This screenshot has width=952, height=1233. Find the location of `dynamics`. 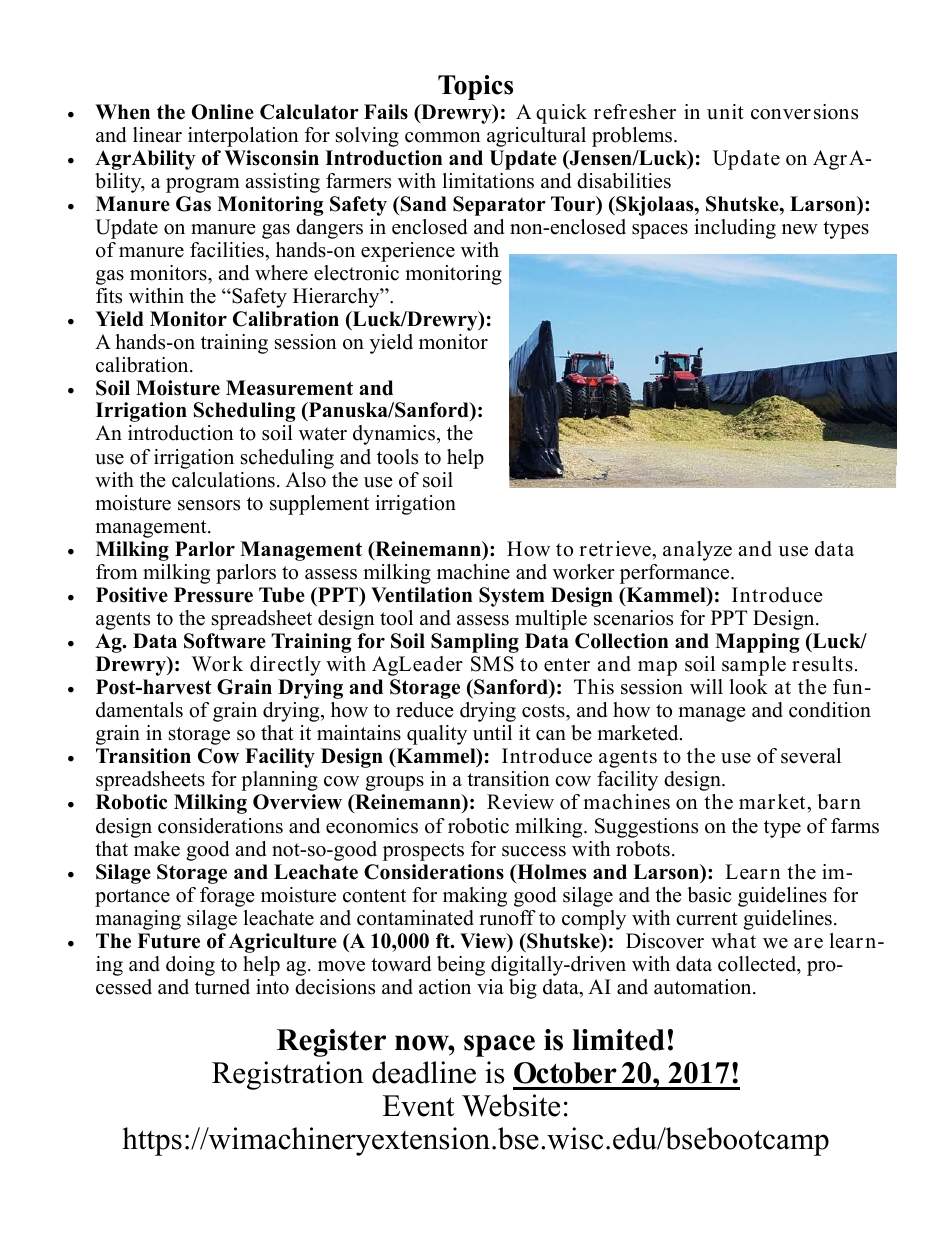

dynamics is located at coordinates (395, 435).
